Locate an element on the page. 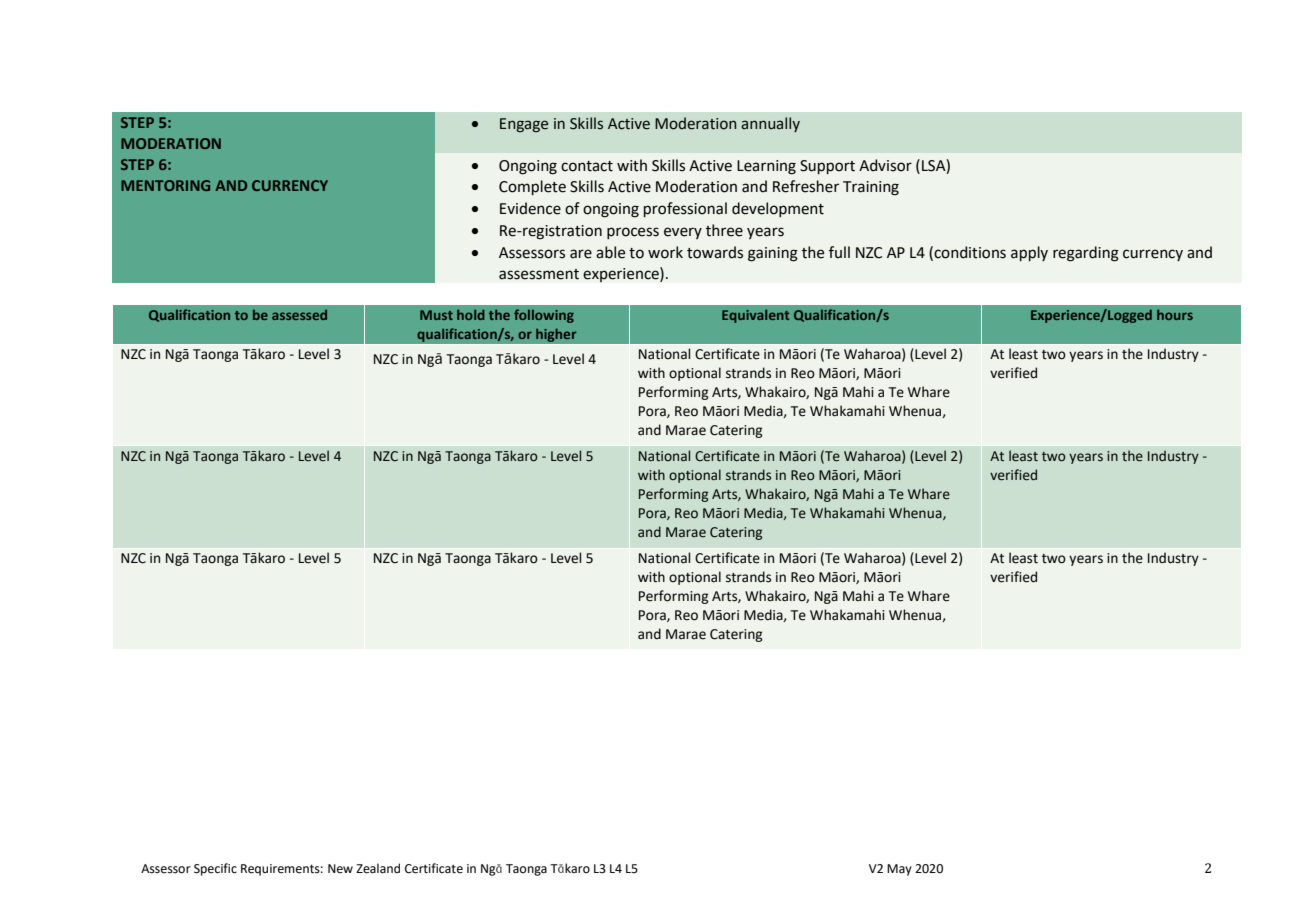  New is located at coordinates (340, 869).
